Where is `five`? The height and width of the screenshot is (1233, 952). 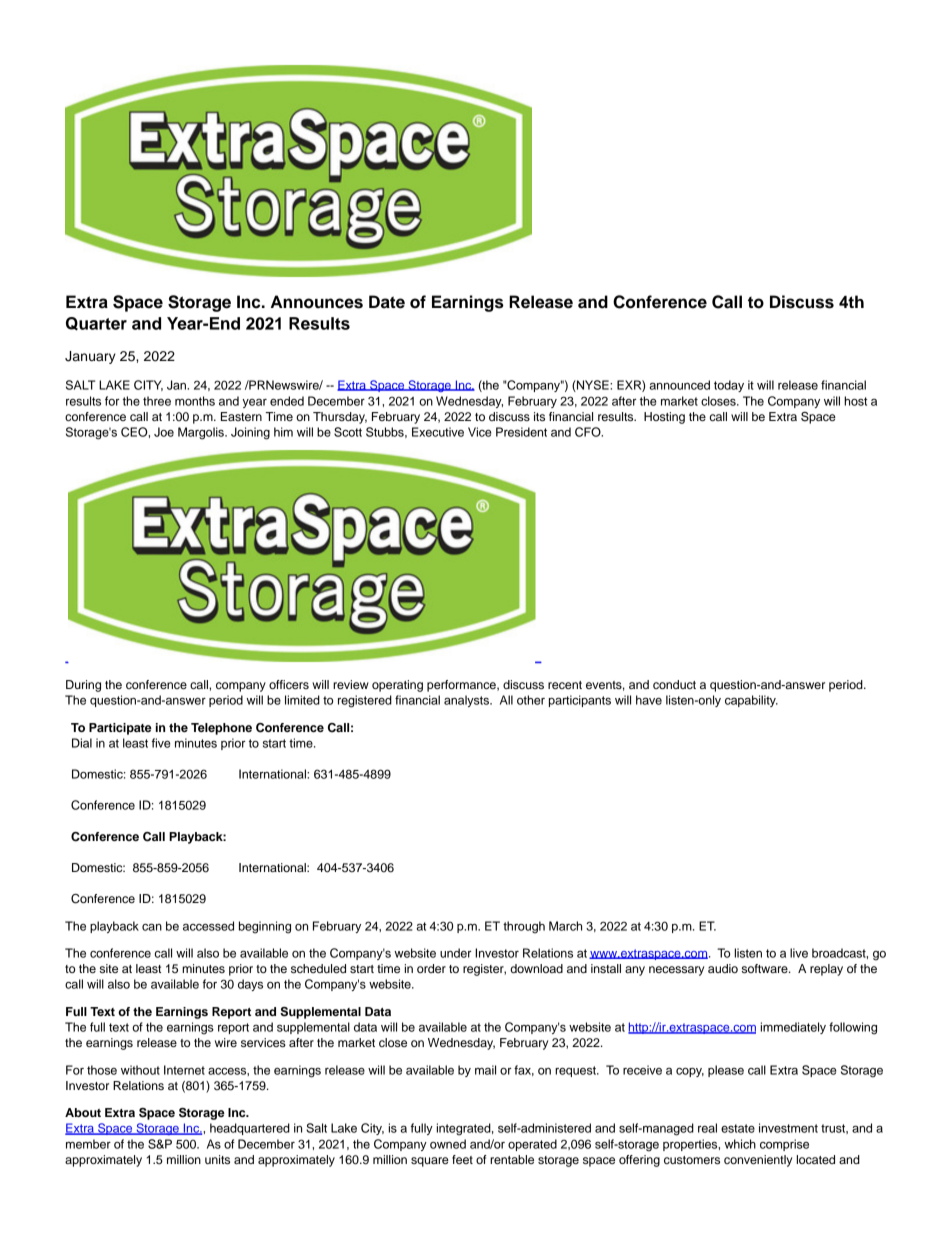 five is located at coordinates (161, 743).
